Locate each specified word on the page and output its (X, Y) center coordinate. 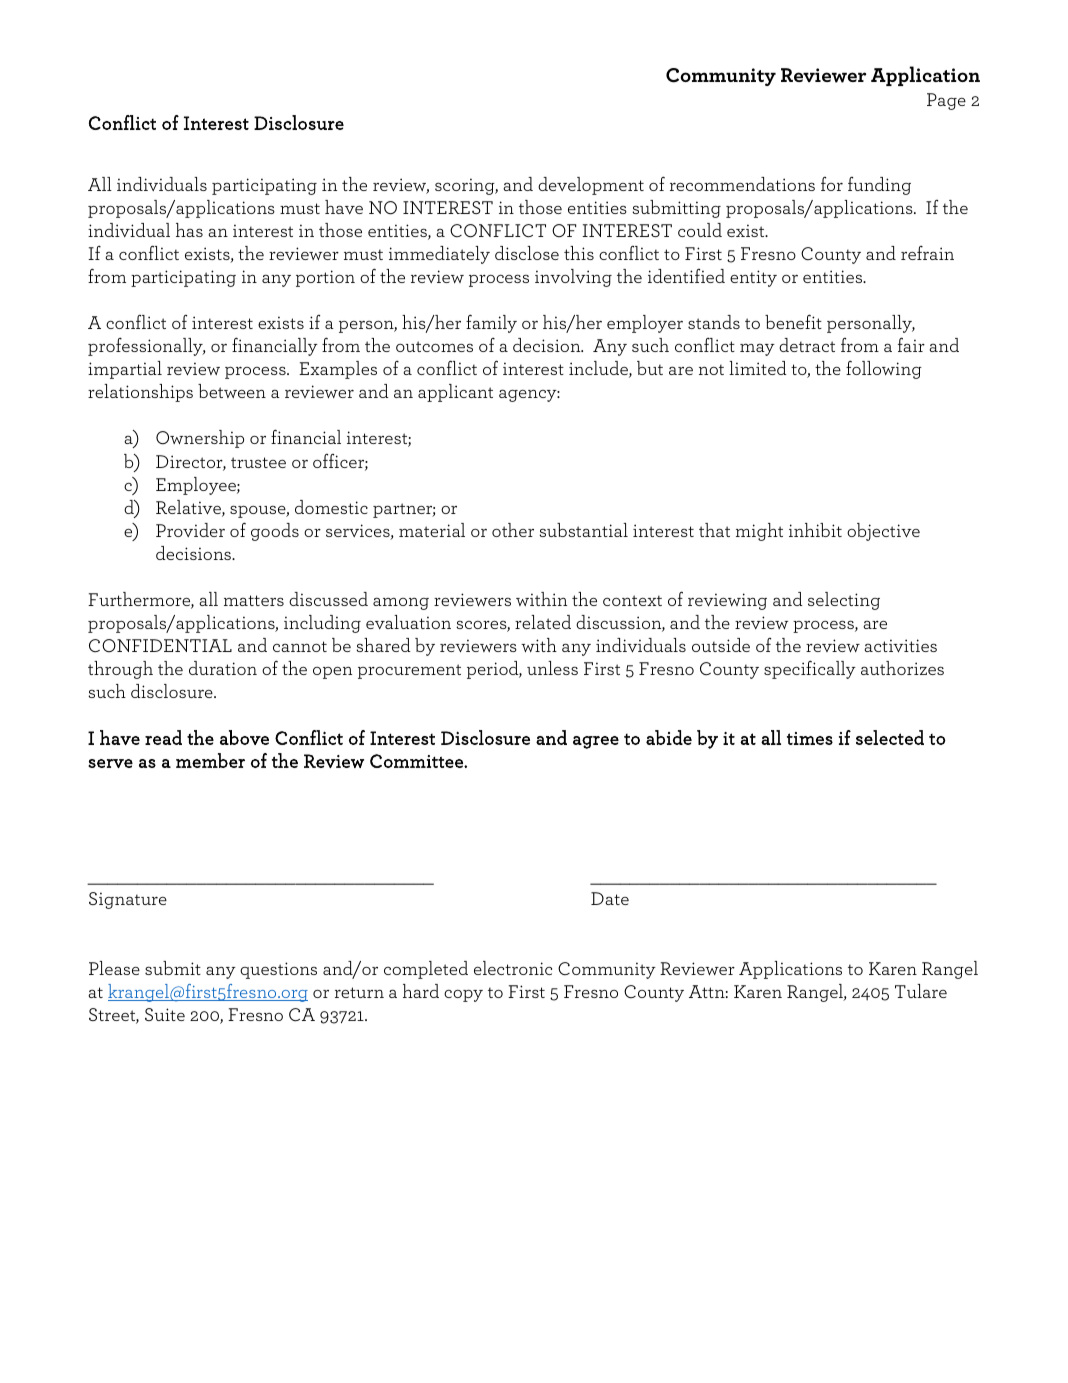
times (810, 738)
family (491, 323)
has (189, 230)
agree (596, 742)
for (832, 184)
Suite (165, 1014)
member (210, 760)
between (232, 391)
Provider (190, 530)
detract (807, 345)
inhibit (815, 530)
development (591, 186)
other (513, 530)
